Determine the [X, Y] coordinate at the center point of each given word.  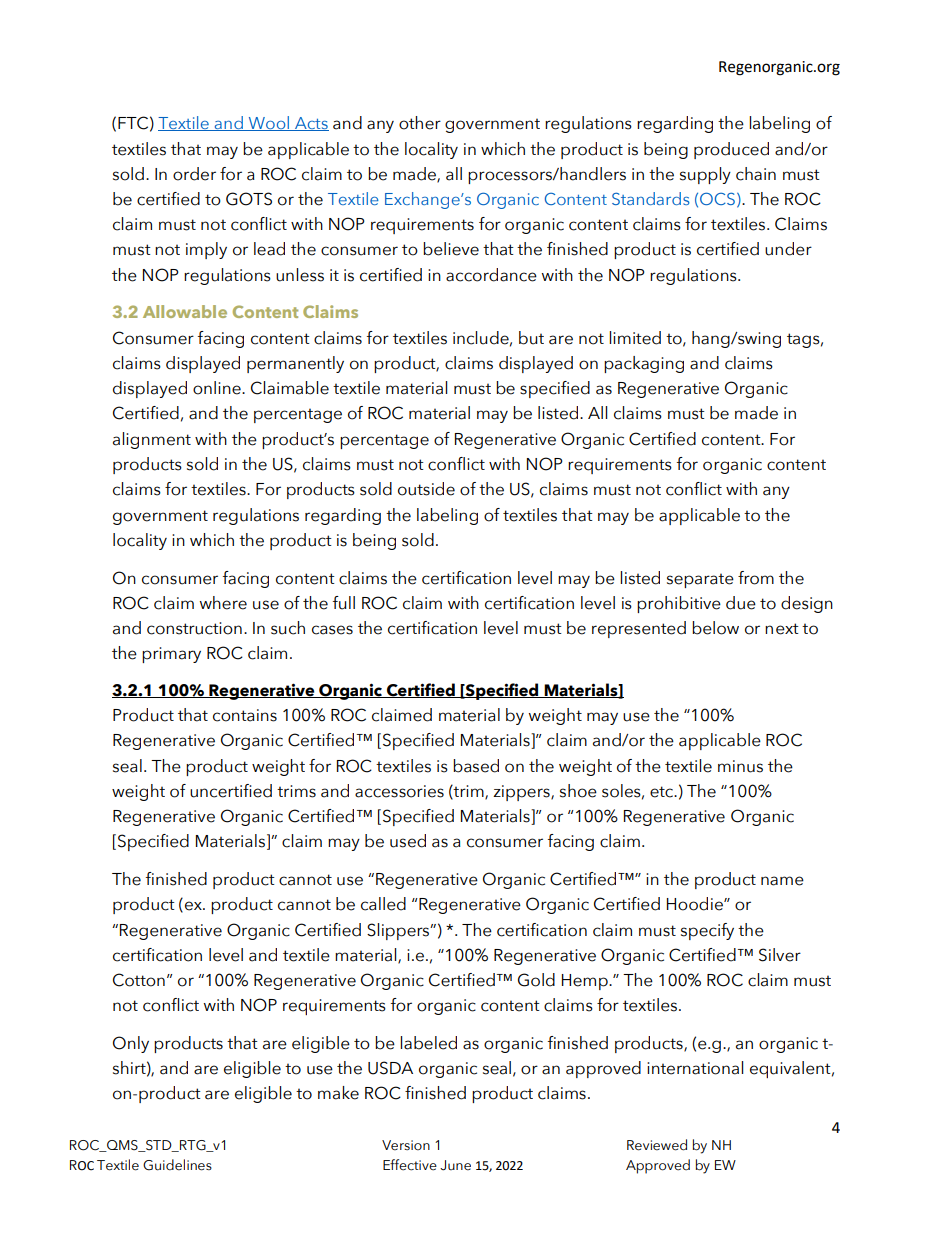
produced [731, 150]
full [344, 603]
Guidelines [177, 1165]
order [194, 174]
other [420, 123]
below [715, 628]
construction [194, 628]
